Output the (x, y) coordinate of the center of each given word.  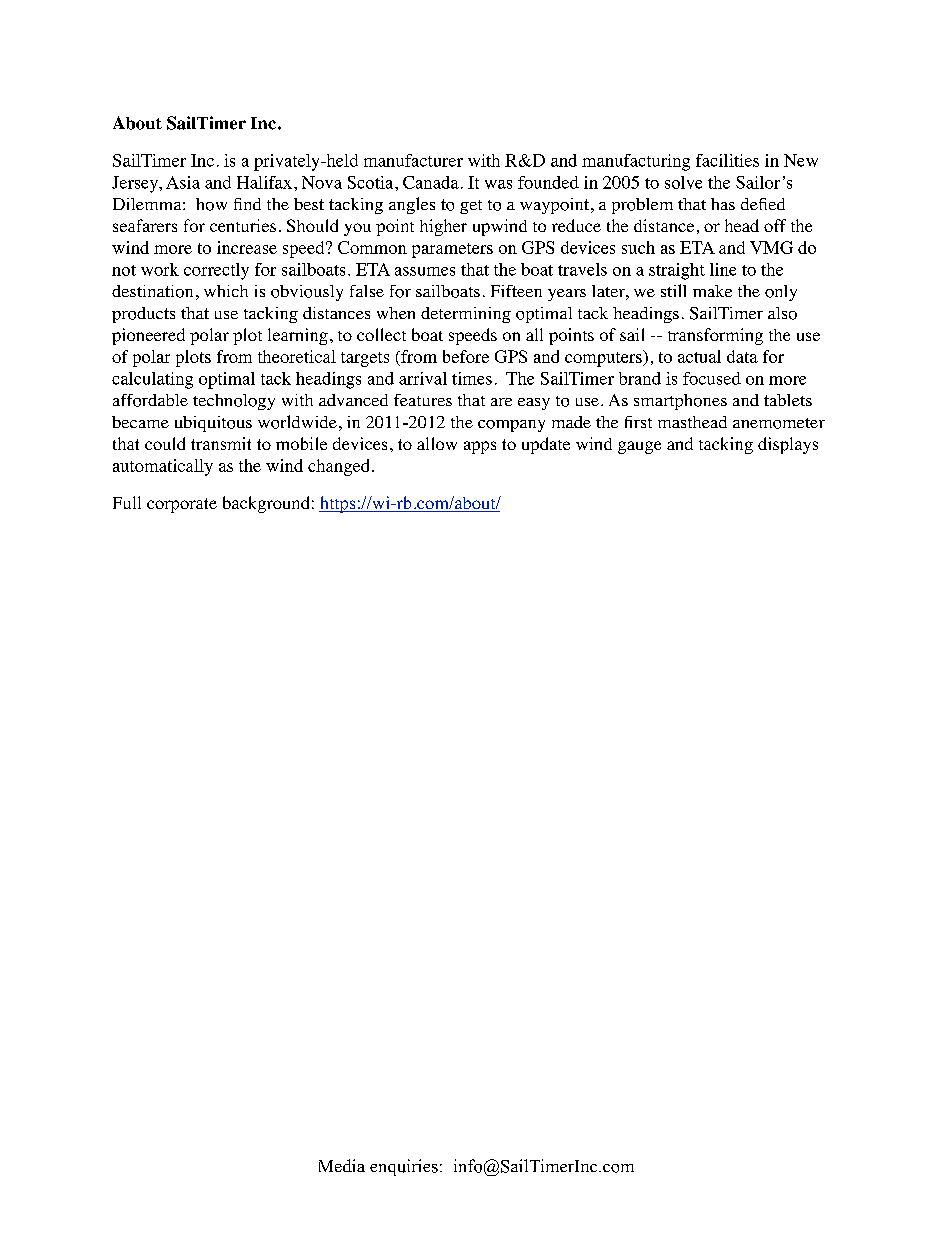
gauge (639, 447)
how (211, 204)
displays (788, 445)
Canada (431, 182)
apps (480, 447)
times (472, 378)
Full (127, 502)
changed (338, 467)
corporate (182, 505)
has (723, 204)
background (266, 504)
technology (234, 402)
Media (342, 1165)
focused (712, 378)
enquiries (404, 1167)
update (546, 445)
